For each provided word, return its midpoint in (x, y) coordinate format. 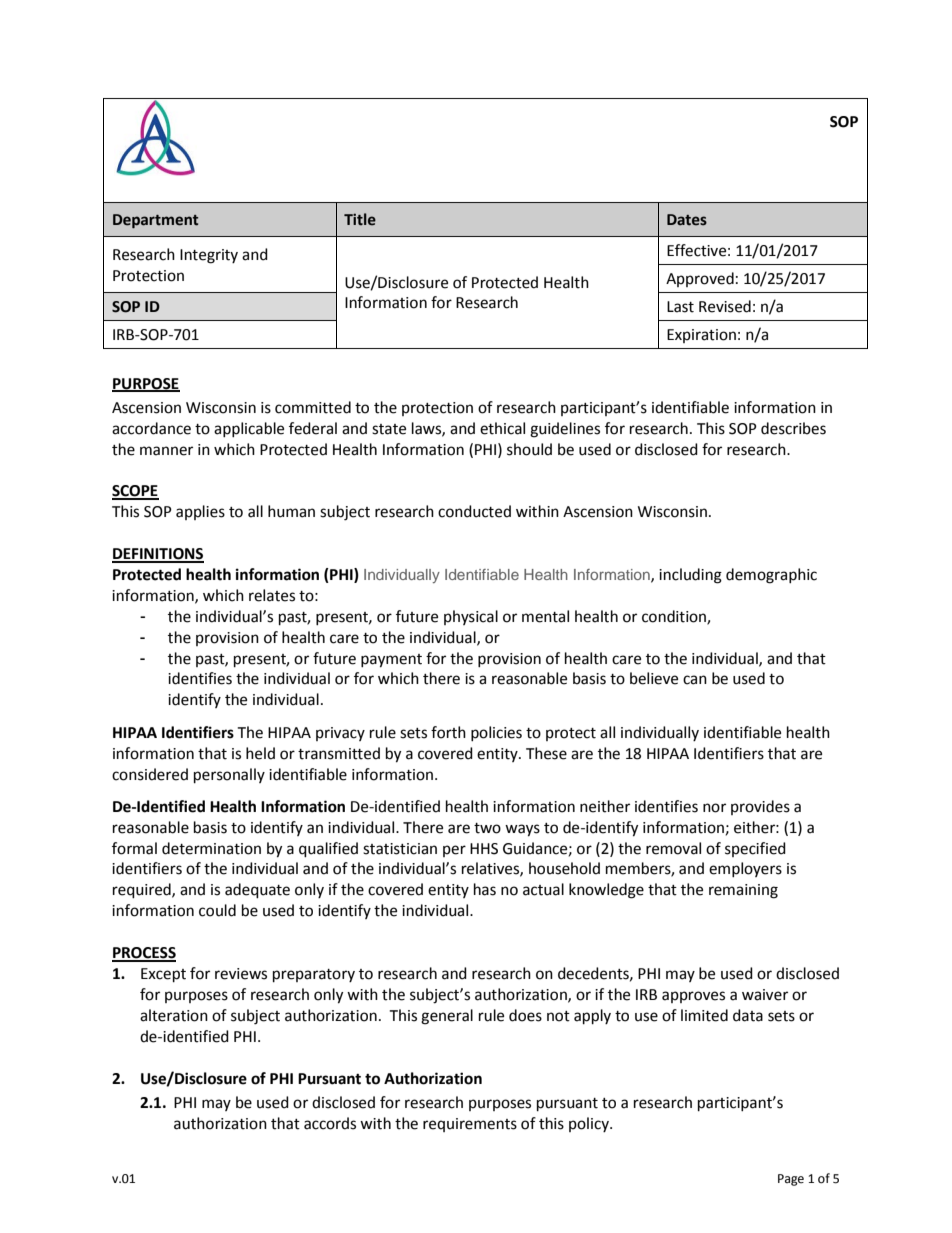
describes (793, 428)
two (487, 828)
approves (693, 997)
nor (714, 808)
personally (229, 776)
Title (360, 219)
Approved (700, 279)
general (447, 1017)
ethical (502, 428)
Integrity (209, 256)
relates (272, 595)
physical (471, 617)
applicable (249, 429)
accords (330, 1123)
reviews (241, 974)
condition (675, 617)
